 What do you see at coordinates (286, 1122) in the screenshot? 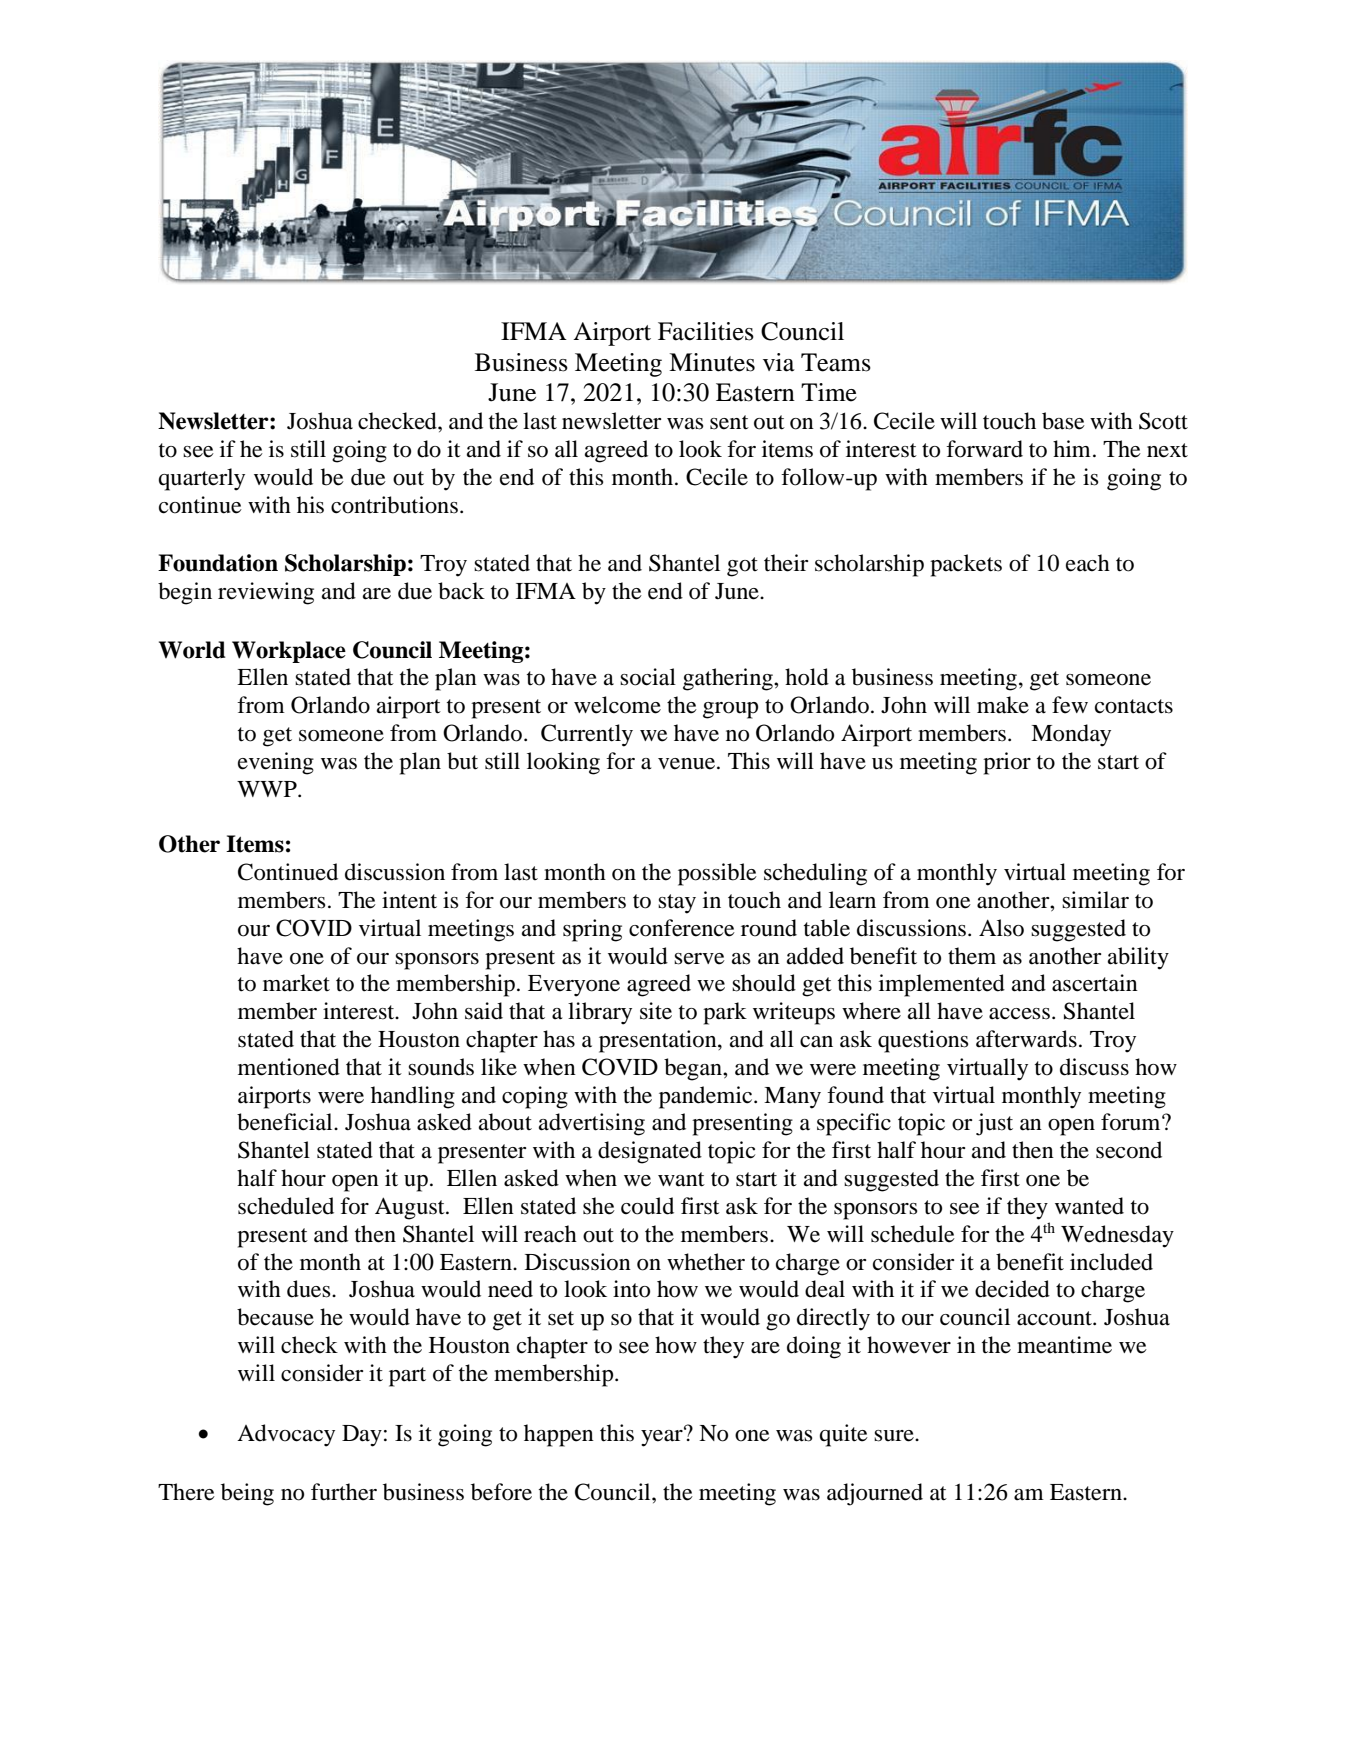
I see `beneficial` at bounding box center [286, 1122].
